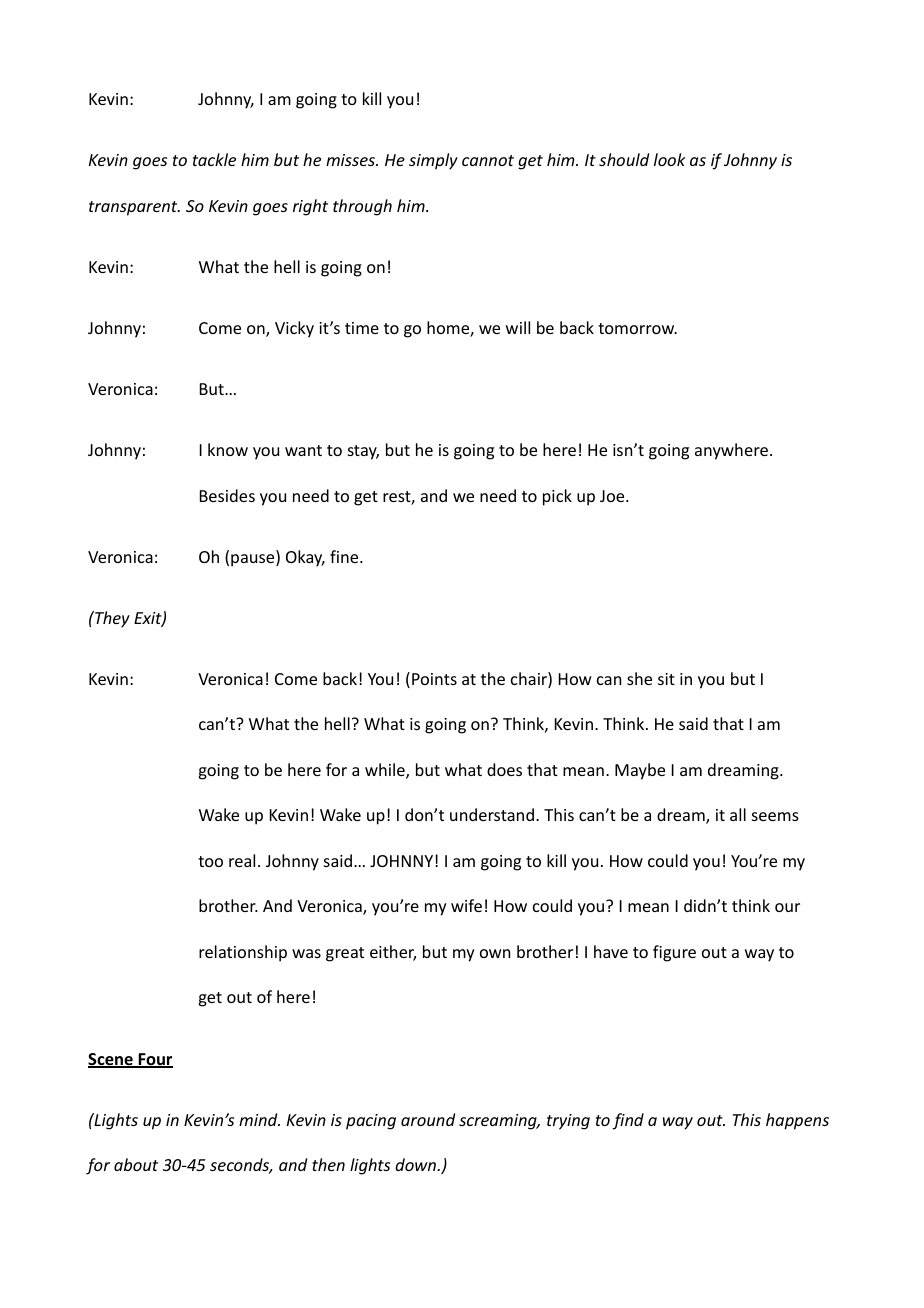  I want to click on look, so click(669, 159).
